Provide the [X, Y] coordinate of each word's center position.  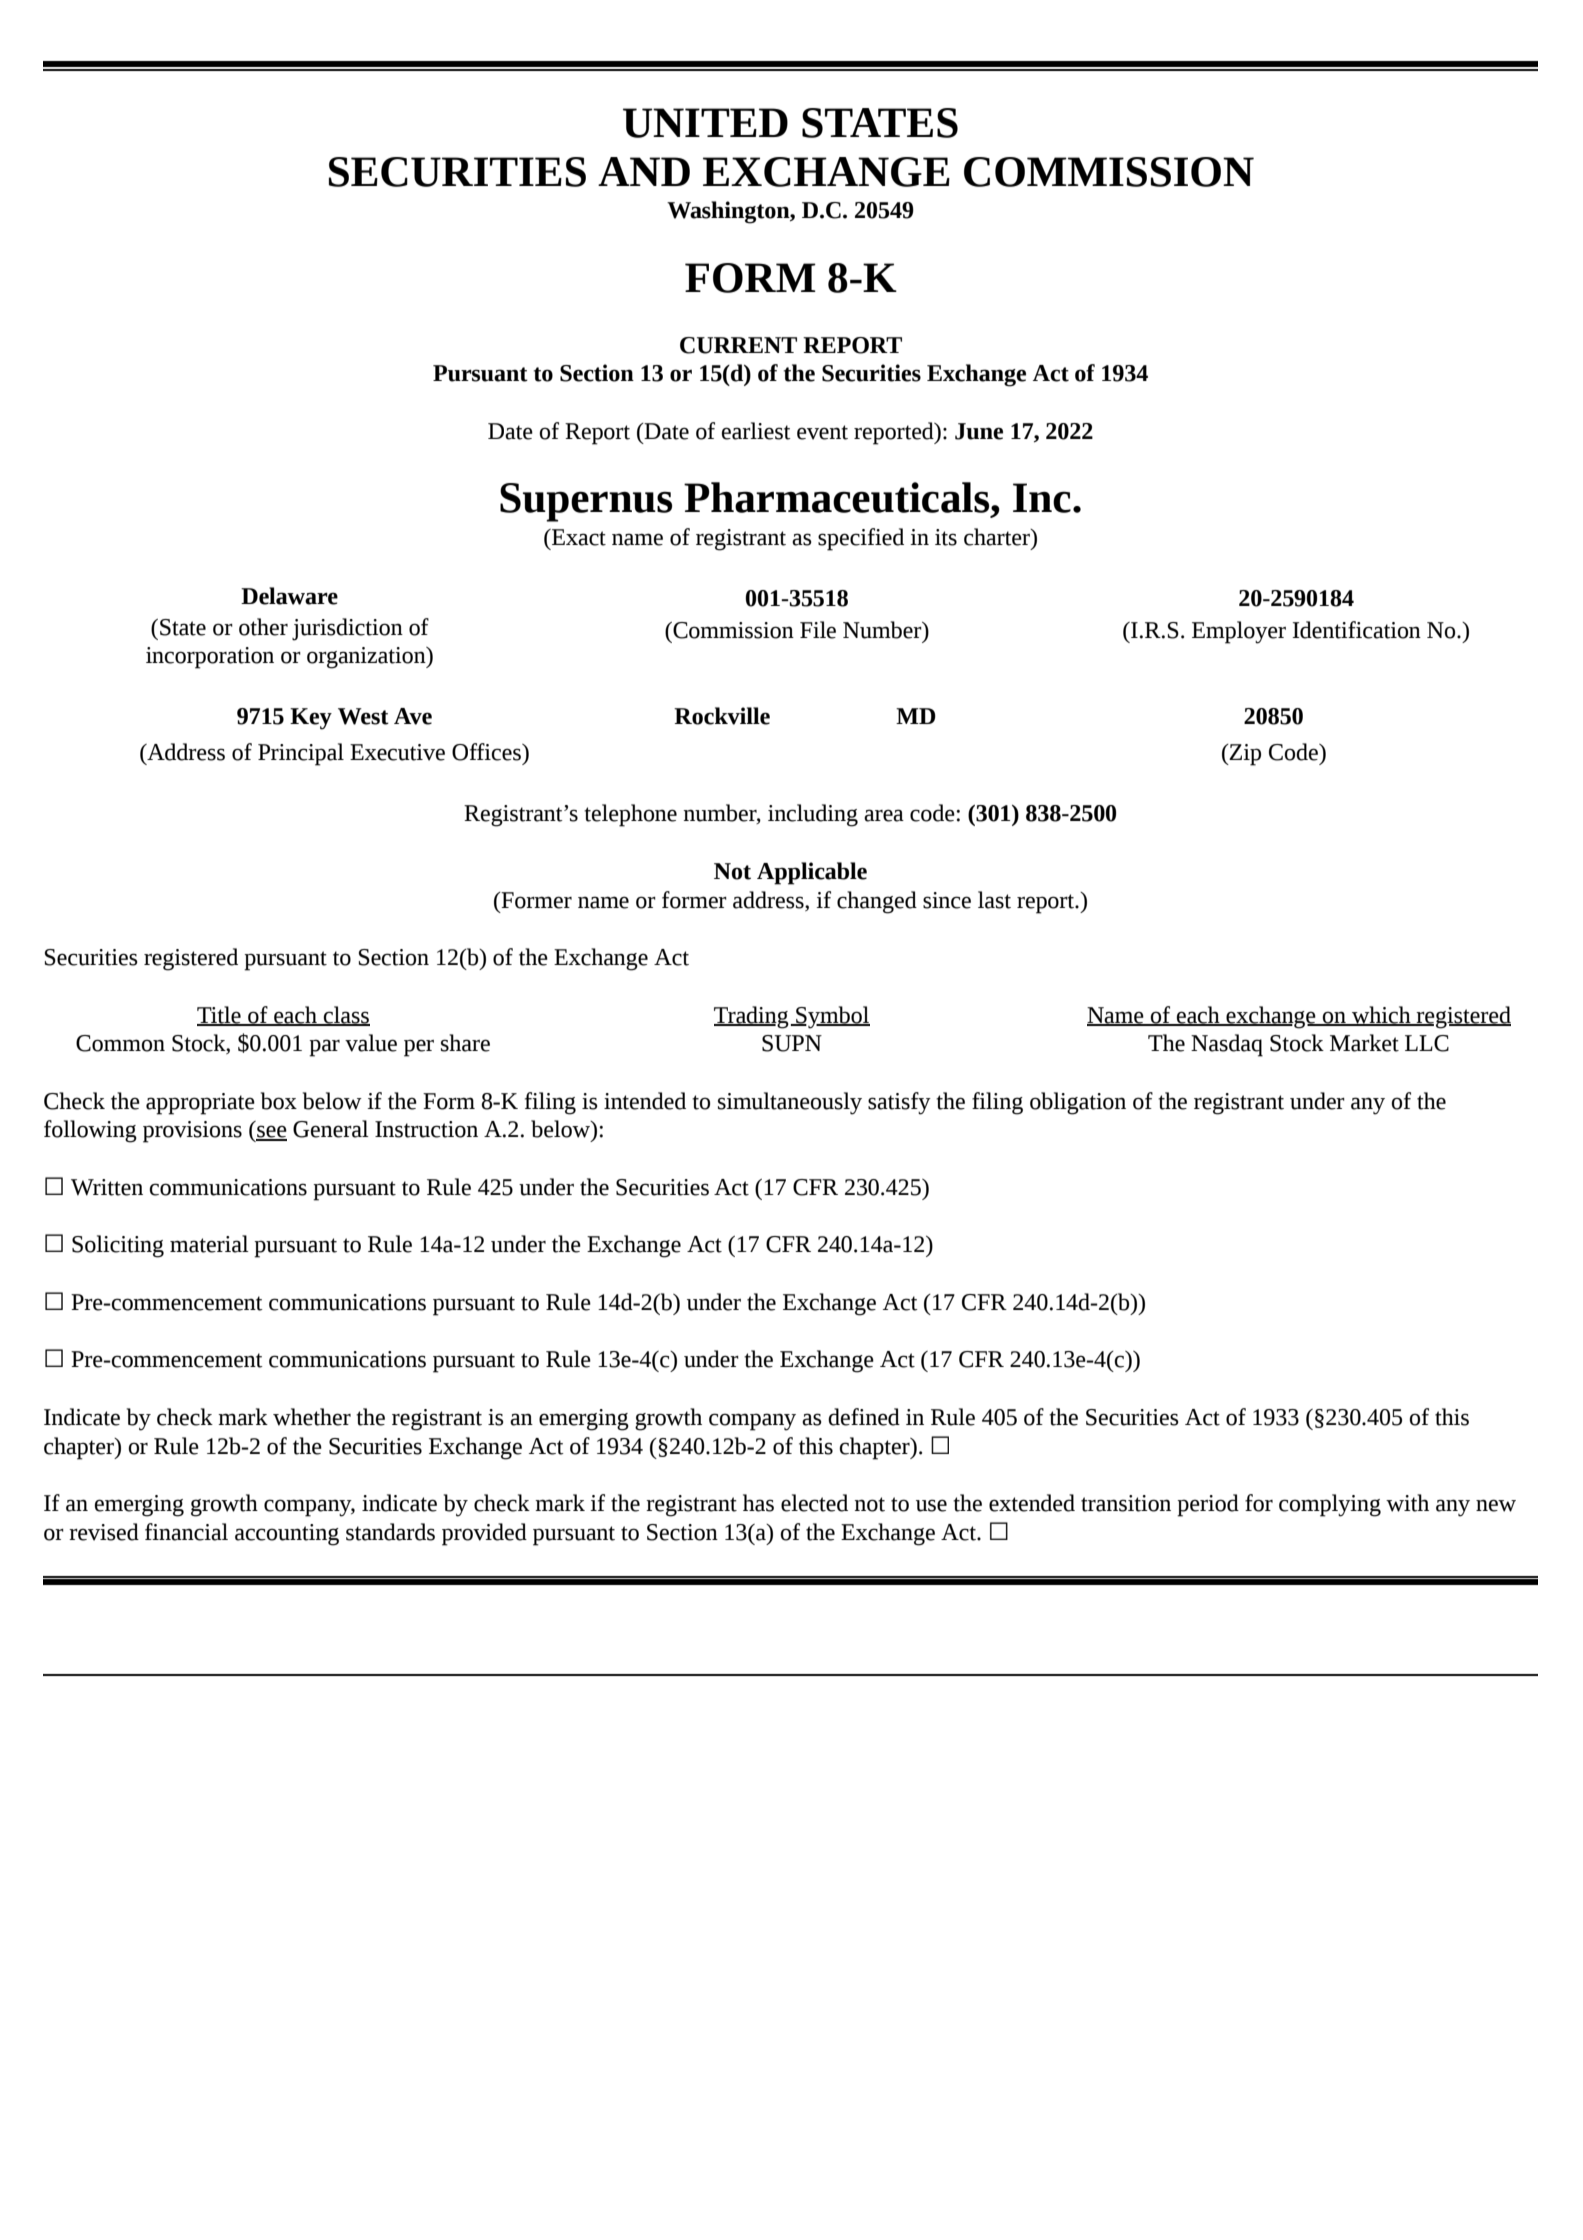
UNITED [705, 123]
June [979, 431]
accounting [287, 1535]
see [271, 1132]
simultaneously [790, 1103]
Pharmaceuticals [838, 497]
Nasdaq [1227, 1045]
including [813, 815]
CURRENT [738, 345]
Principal [301, 754]
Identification [1356, 630]
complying [1330, 1505]
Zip [1244, 755]
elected [814, 1503]
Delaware [289, 596]
